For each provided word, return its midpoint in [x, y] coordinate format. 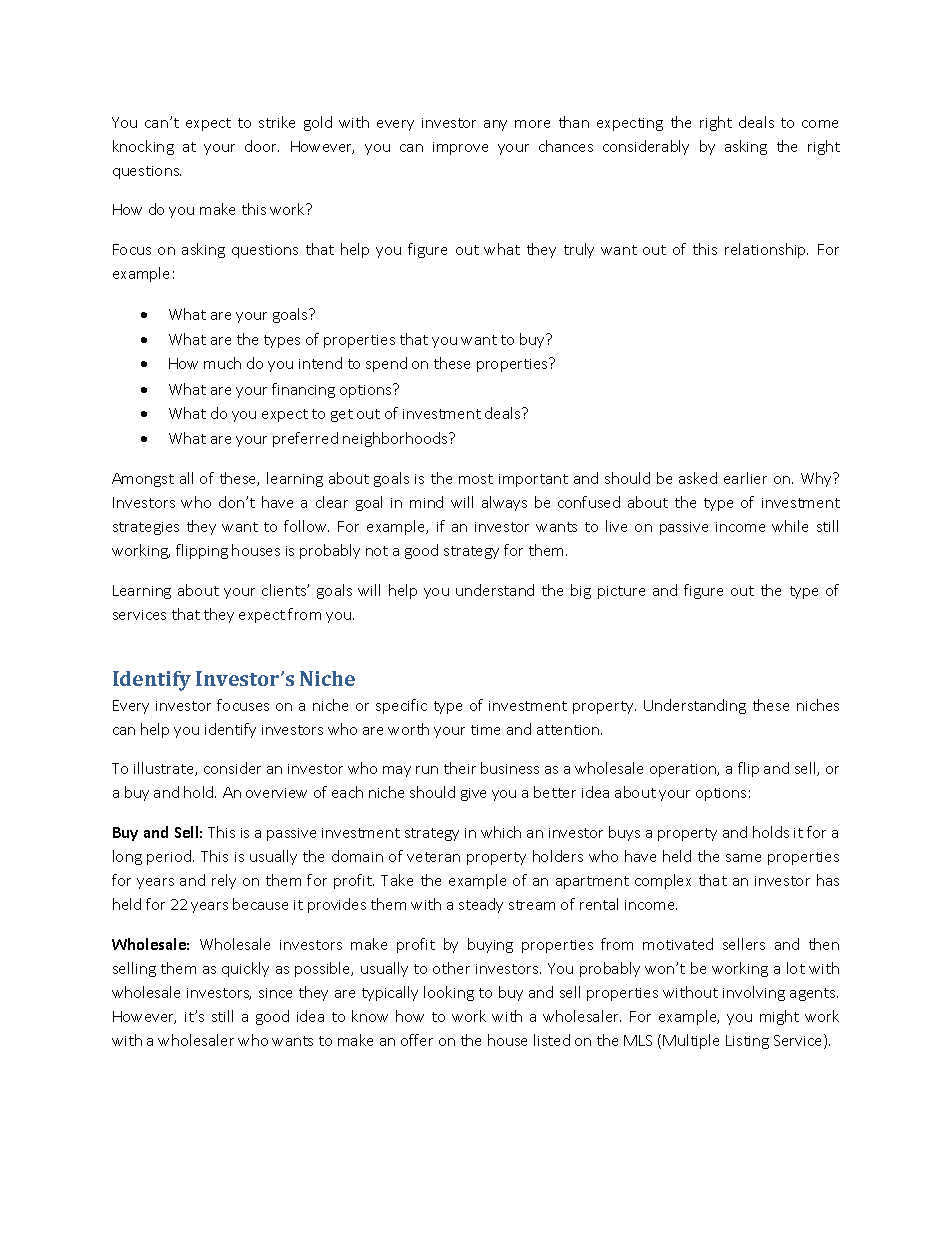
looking [449, 993]
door [262, 146]
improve [460, 148]
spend [386, 364]
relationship [766, 250]
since [275, 993]
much [222, 363]
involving [754, 993]
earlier [745, 478]
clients [285, 590]
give [473, 794]
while [790, 526]
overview [276, 793]
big [581, 591]
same [743, 858]
